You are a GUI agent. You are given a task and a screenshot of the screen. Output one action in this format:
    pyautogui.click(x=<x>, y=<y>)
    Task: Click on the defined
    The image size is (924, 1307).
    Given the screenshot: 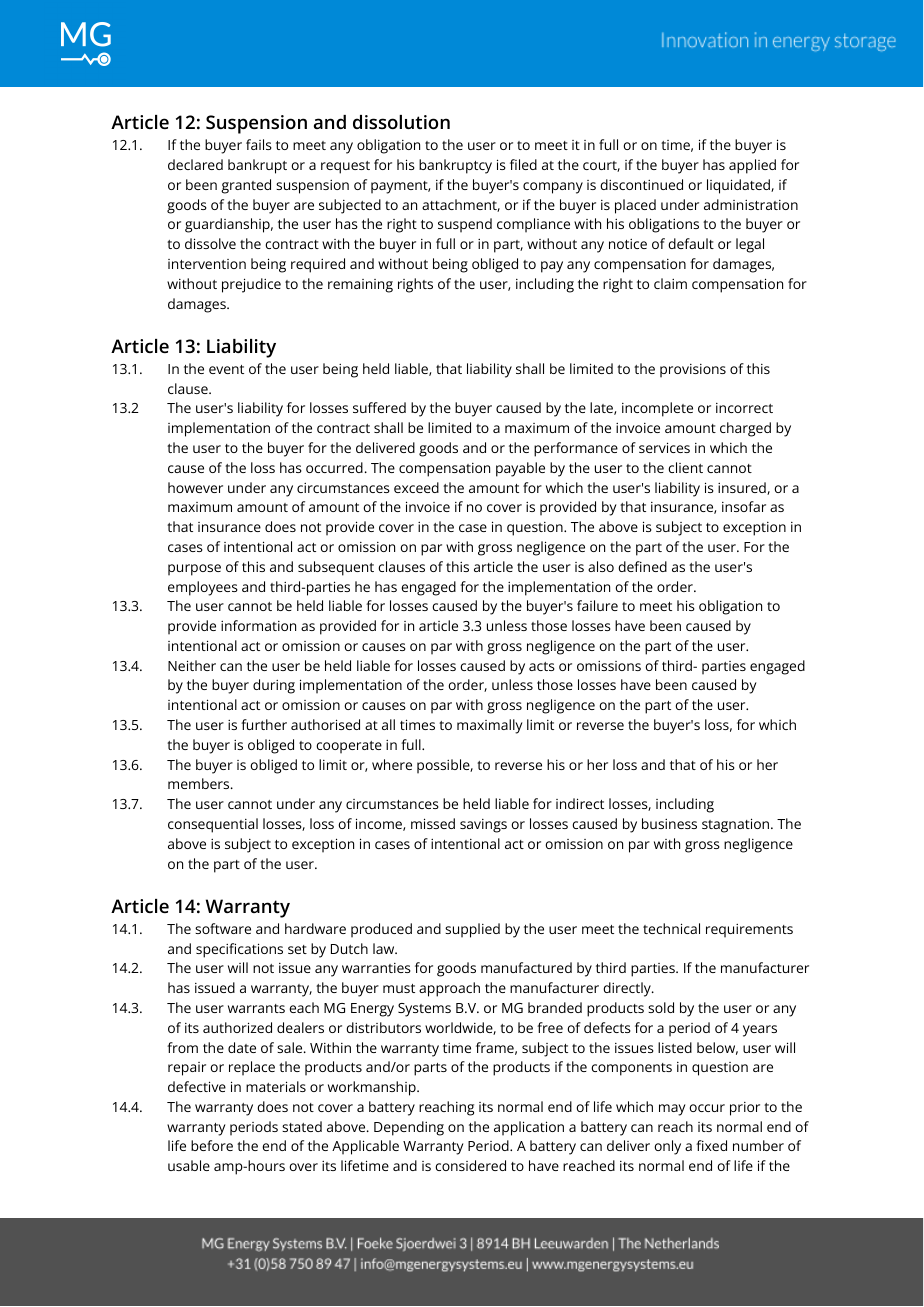 What is the action you would take?
    pyautogui.click(x=642, y=566)
